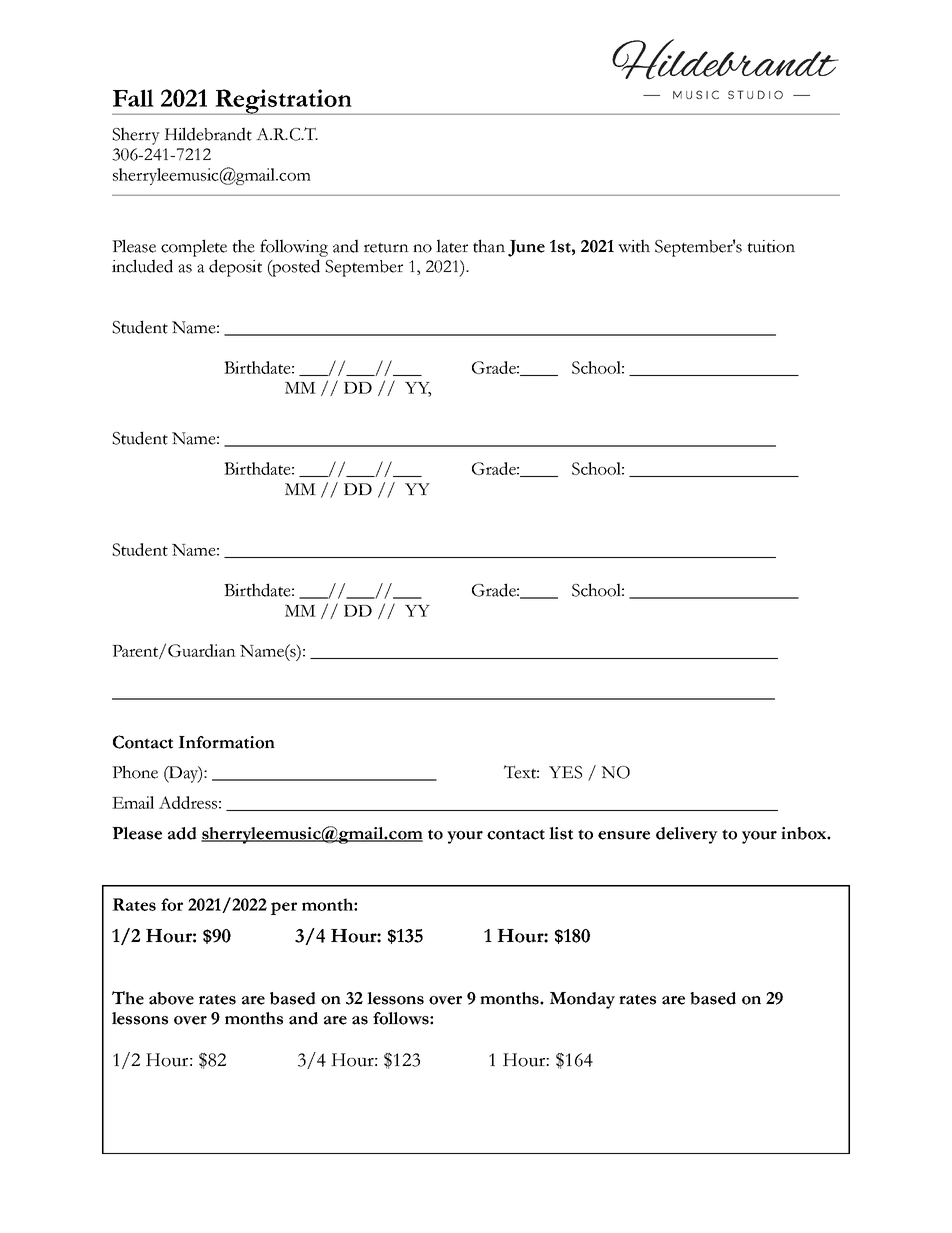  Describe the element at coordinates (624, 835) in the image. I see `ensure` at that location.
